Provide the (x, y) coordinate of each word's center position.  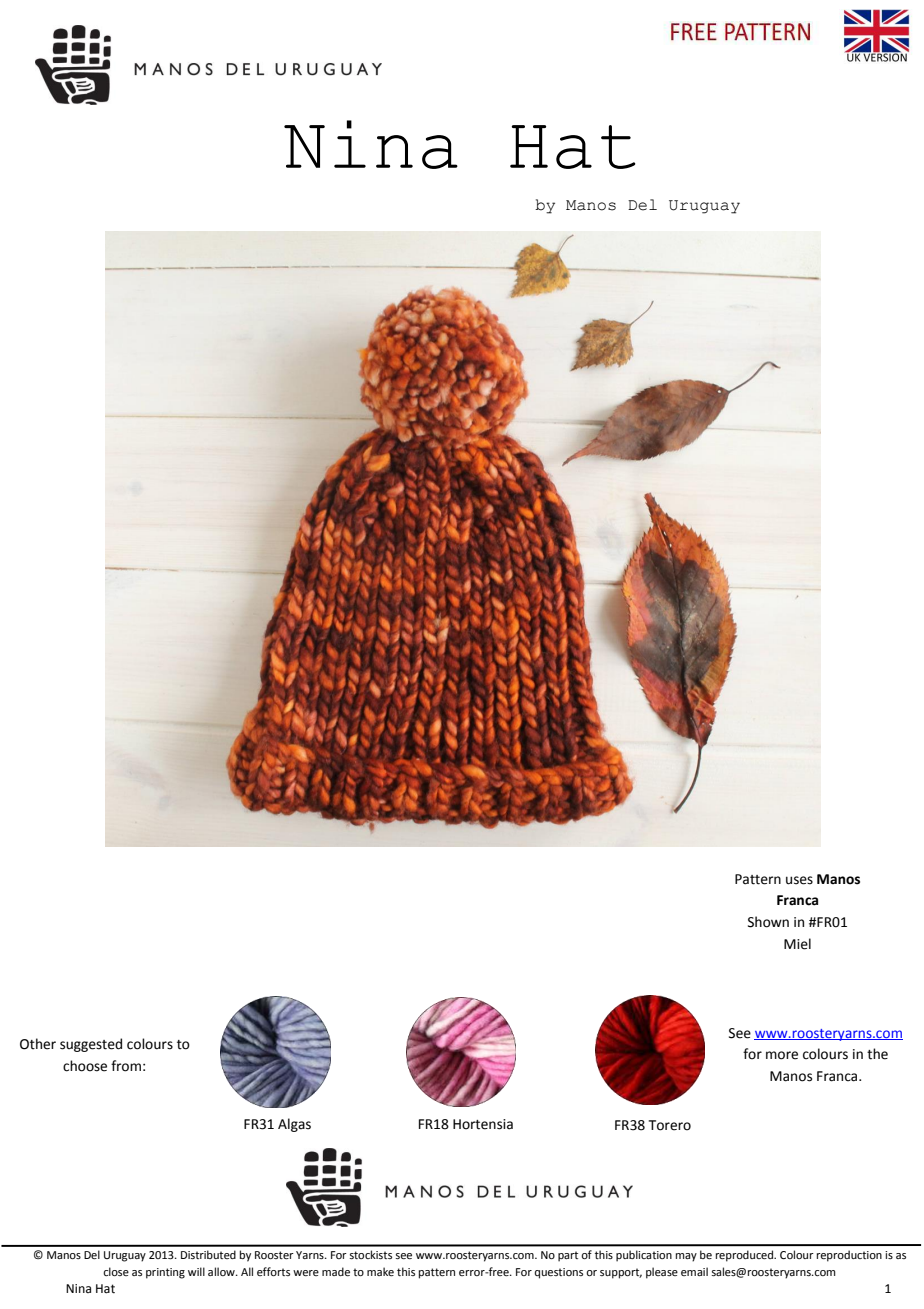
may (686, 1257)
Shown (768, 922)
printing (165, 1273)
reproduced (745, 1256)
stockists (371, 1254)
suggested (91, 1045)
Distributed (208, 1254)
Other (38, 1044)
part (568, 1256)
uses (799, 880)
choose (85, 1066)
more (782, 1055)
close (116, 1271)
